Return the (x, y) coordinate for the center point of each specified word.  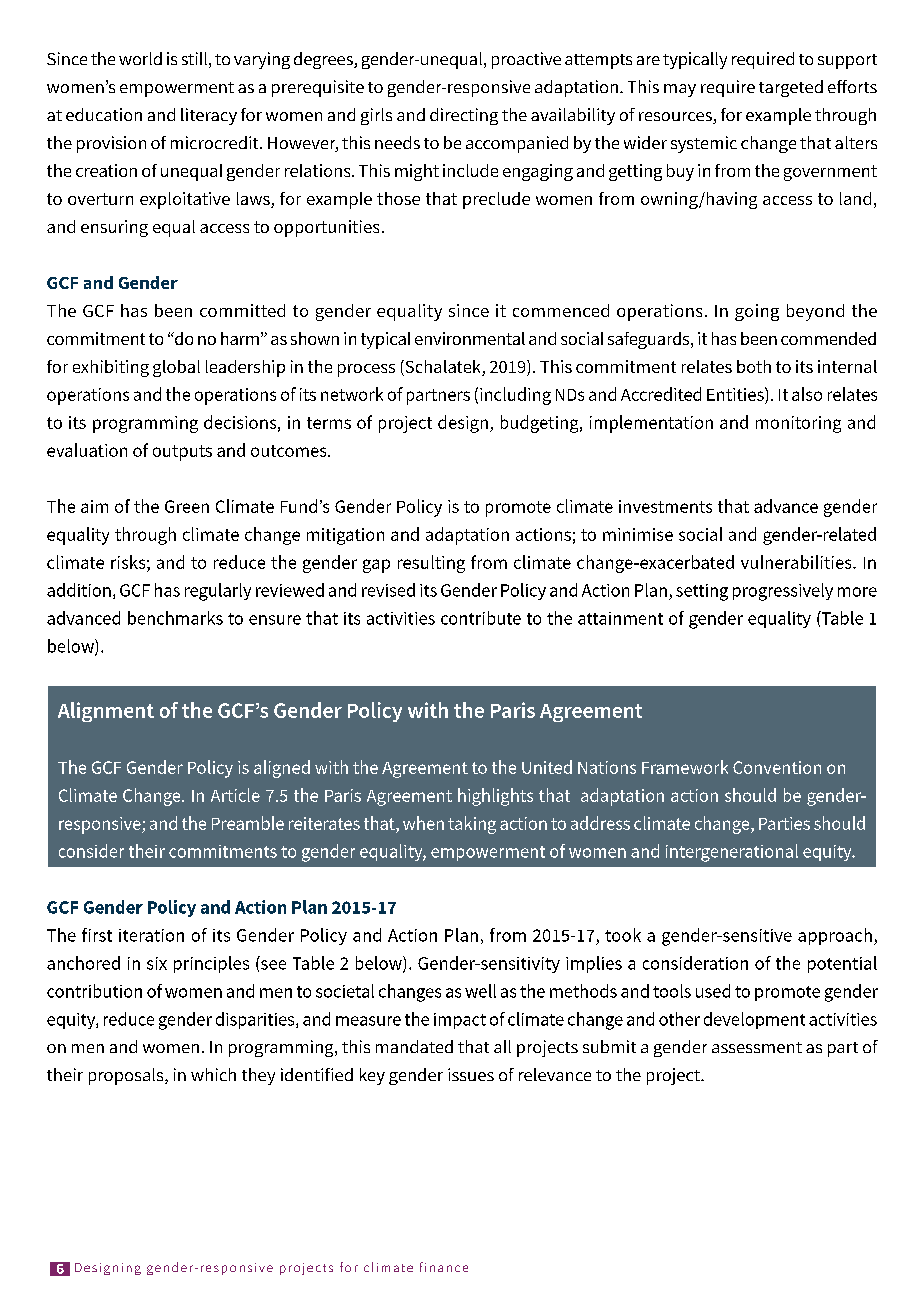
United (547, 767)
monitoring (798, 424)
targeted (791, 88)
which (213, 1074)
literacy (209, 116)
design (463, 424)
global (176, 368)
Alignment (106, 712)
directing (464, 116)
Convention (777, 767)
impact (460, 1021)
